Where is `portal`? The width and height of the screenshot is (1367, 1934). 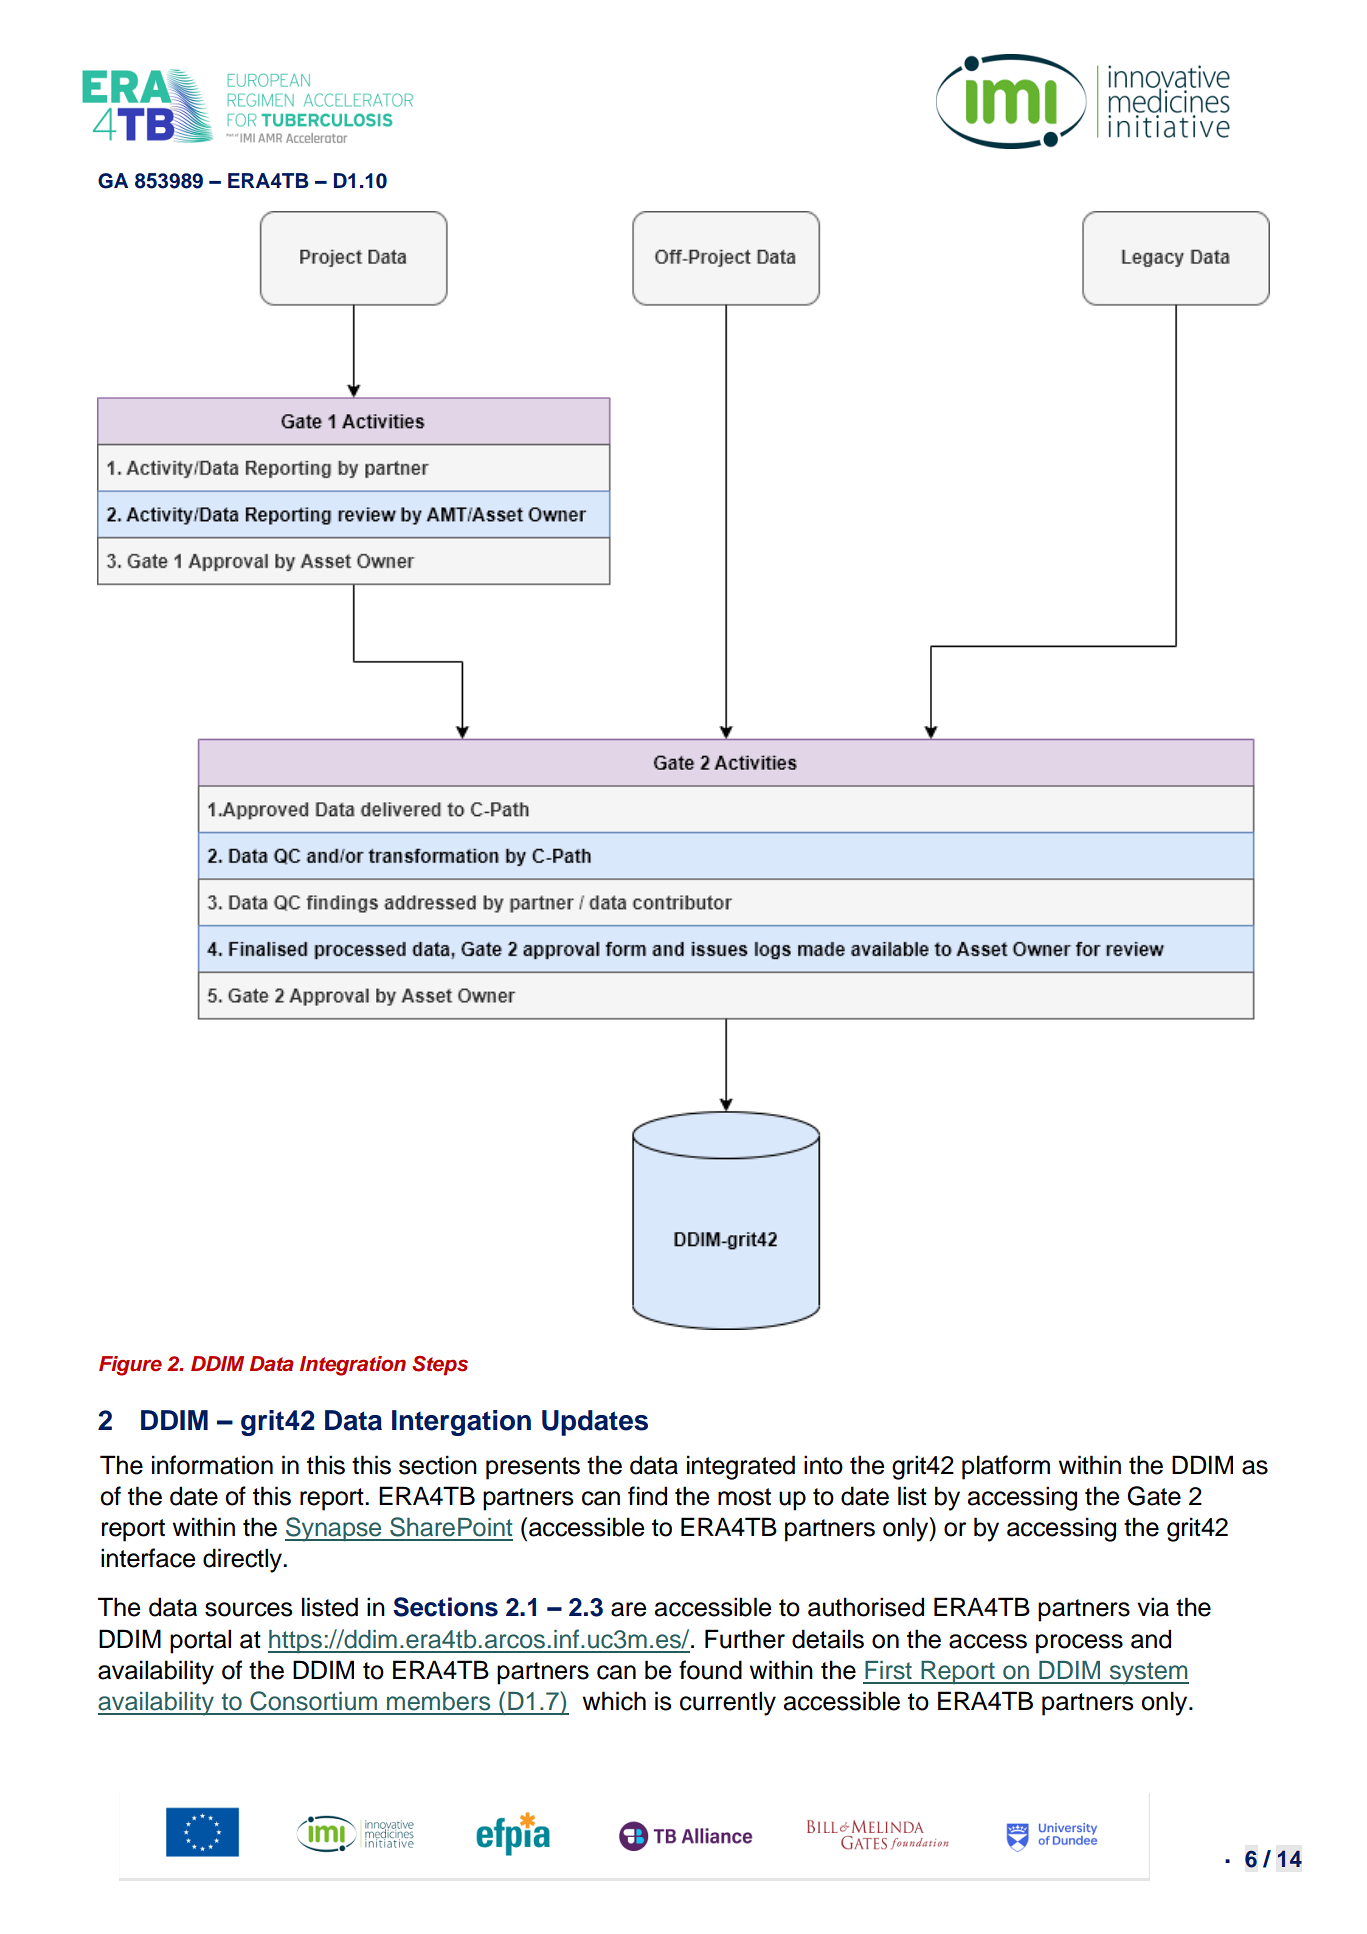 portal is located at coordinates (200, 1641).
